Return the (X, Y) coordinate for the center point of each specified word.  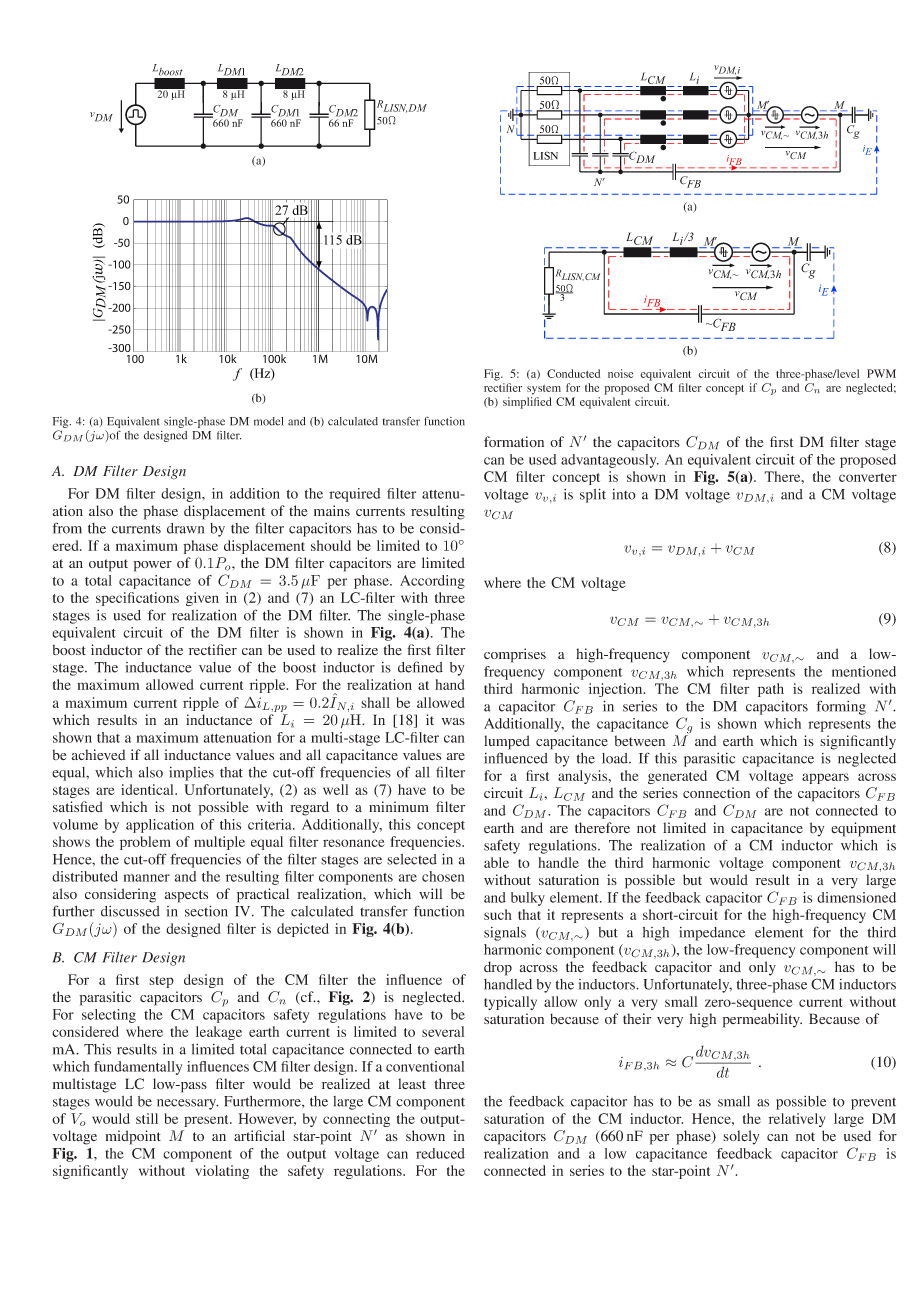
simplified (527, 403)
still (147, 1118)
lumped (507, 742)
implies (191, 774)
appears (825, 778)
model (269, 421)
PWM (881, 373)
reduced (440, 1153)
